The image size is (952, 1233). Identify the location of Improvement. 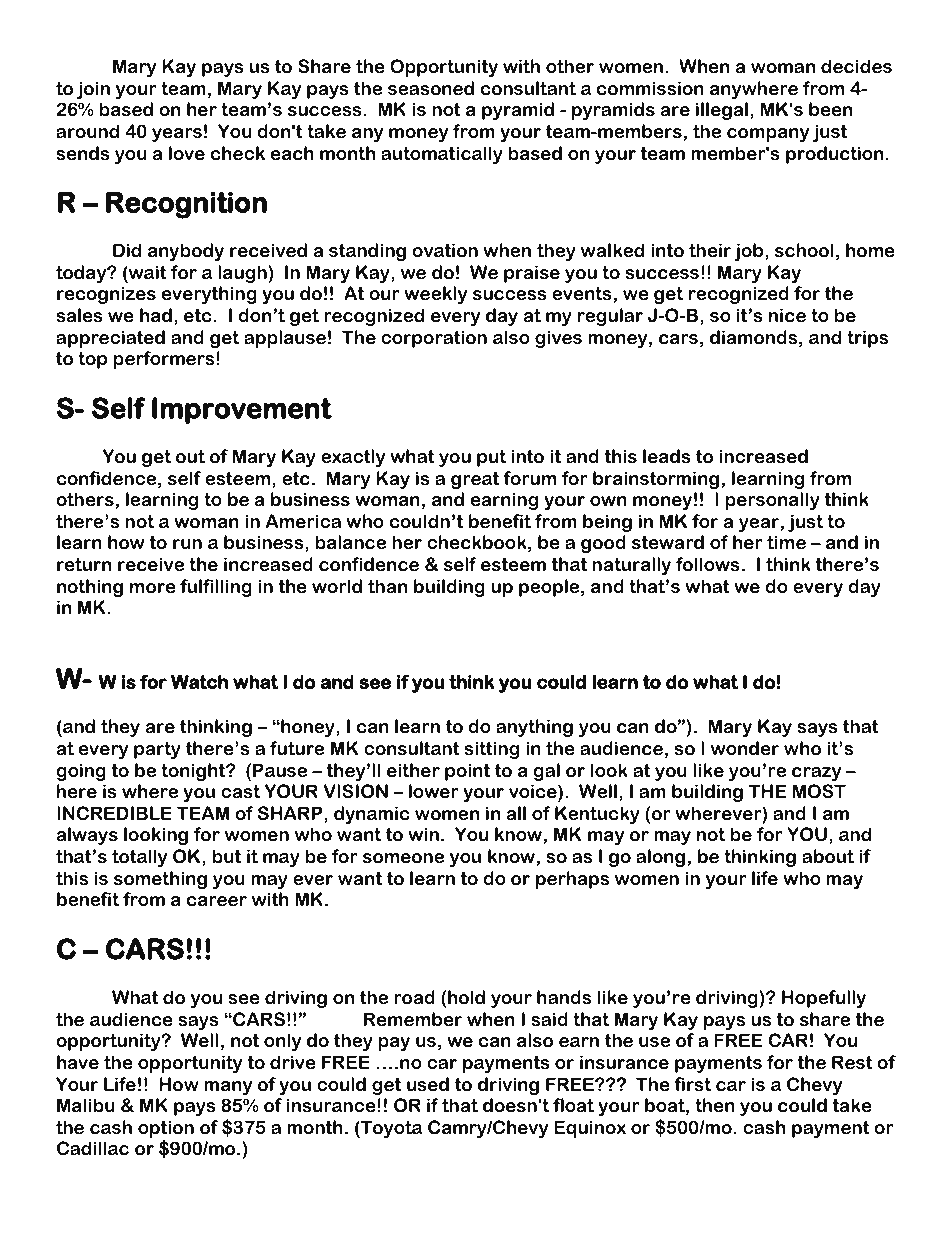
(242, 411).
